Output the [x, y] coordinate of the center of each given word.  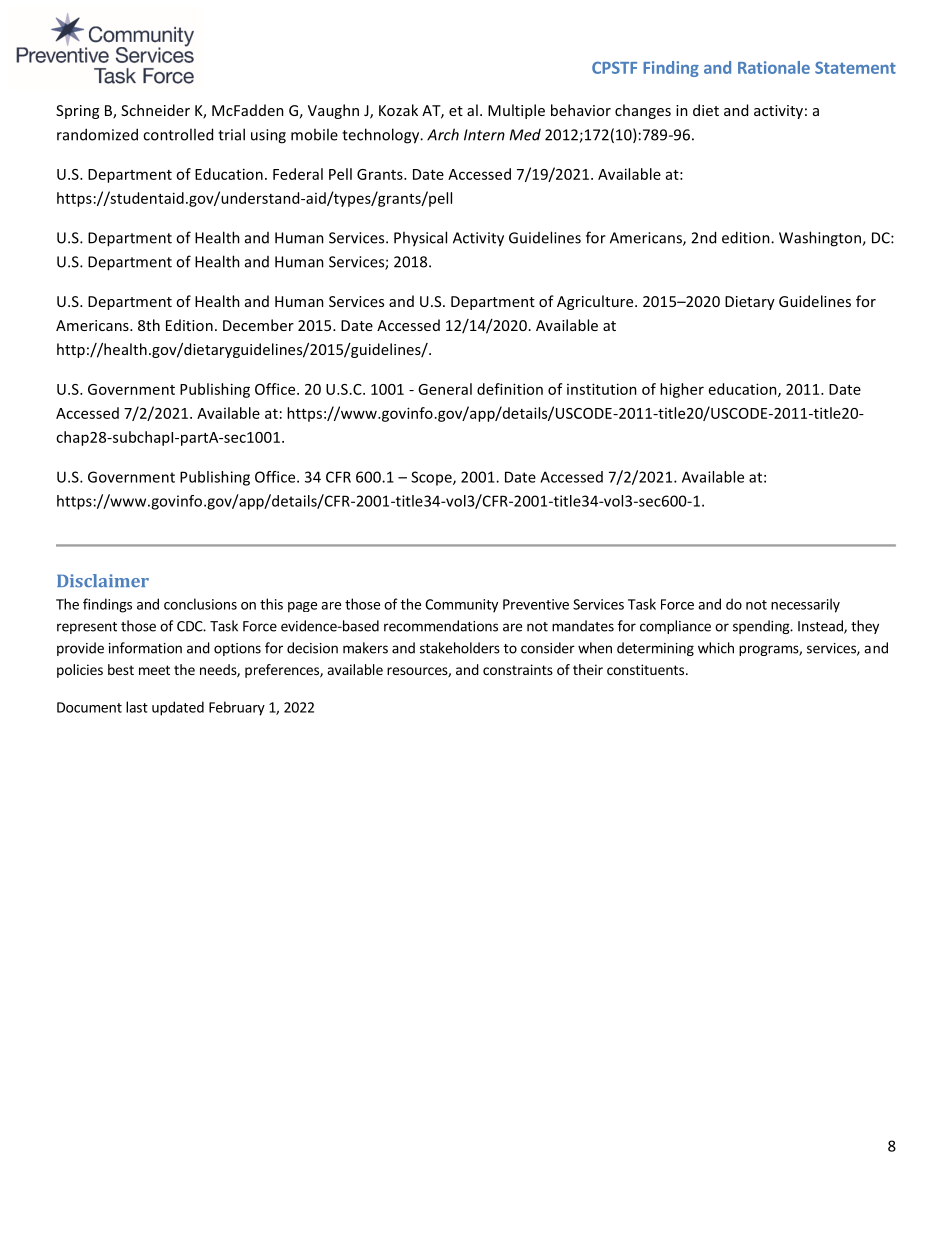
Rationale [774, 67]
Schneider [155, 110]
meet [154, 670]
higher [682, 390]
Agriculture [596, 302]
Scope [432, 478]
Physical [420, 239]
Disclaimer [103, 580]
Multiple [516, 111]
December [258, 325]
